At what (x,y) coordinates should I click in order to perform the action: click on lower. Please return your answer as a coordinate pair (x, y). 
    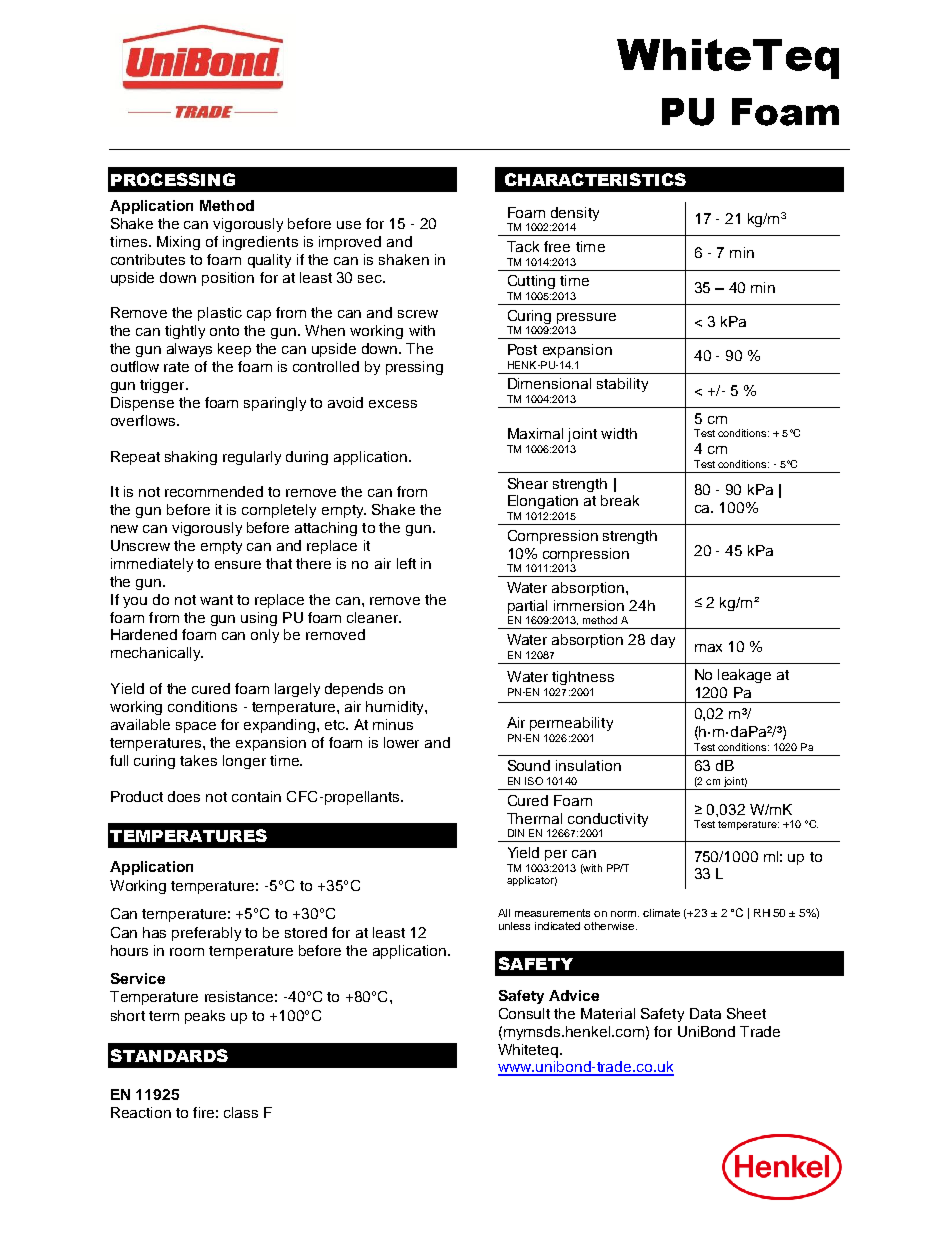
    Looking at the image, I should click on (401, 742).
